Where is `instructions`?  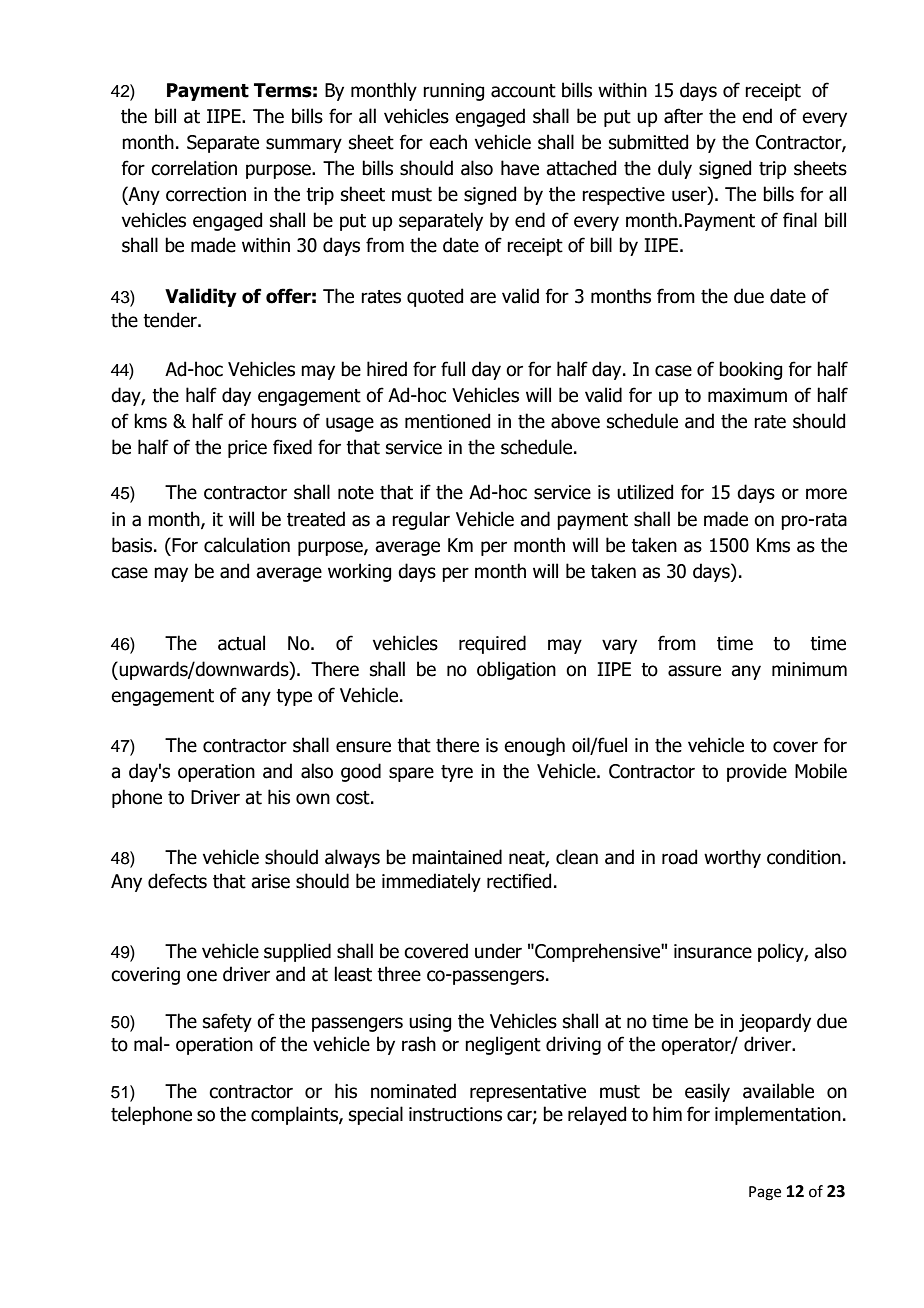 instructions is located at coordinates (455, 1114).
